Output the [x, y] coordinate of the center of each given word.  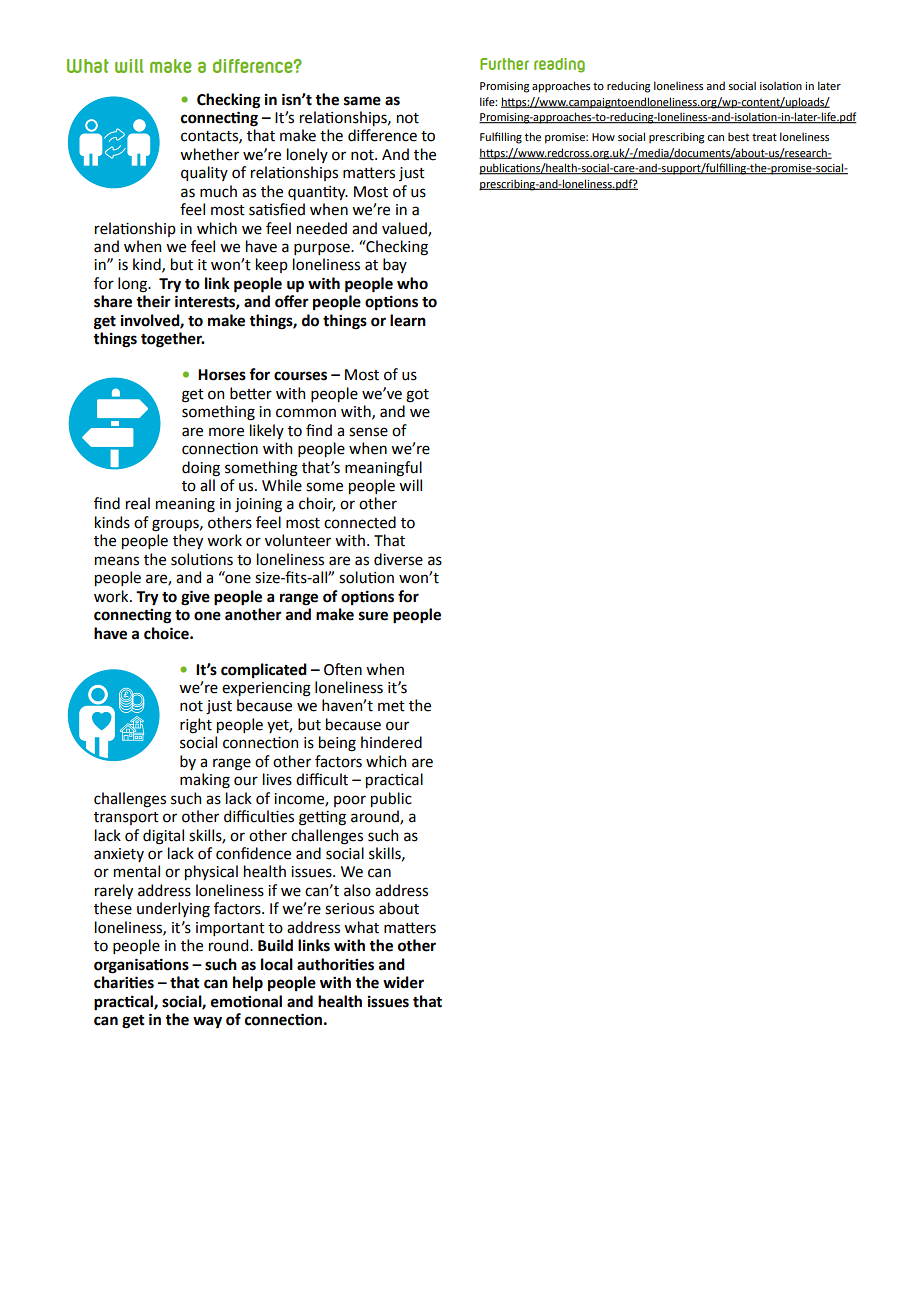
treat [764, 137]
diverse [398, 559]
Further [504, 64]
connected [360, 522]
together [172, 340]
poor [350, 801]
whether [209, 154]
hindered [391, 742]
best [738, 136]
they [188, 541]
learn [408, 320]
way [207, 1022]
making [205, 781]
